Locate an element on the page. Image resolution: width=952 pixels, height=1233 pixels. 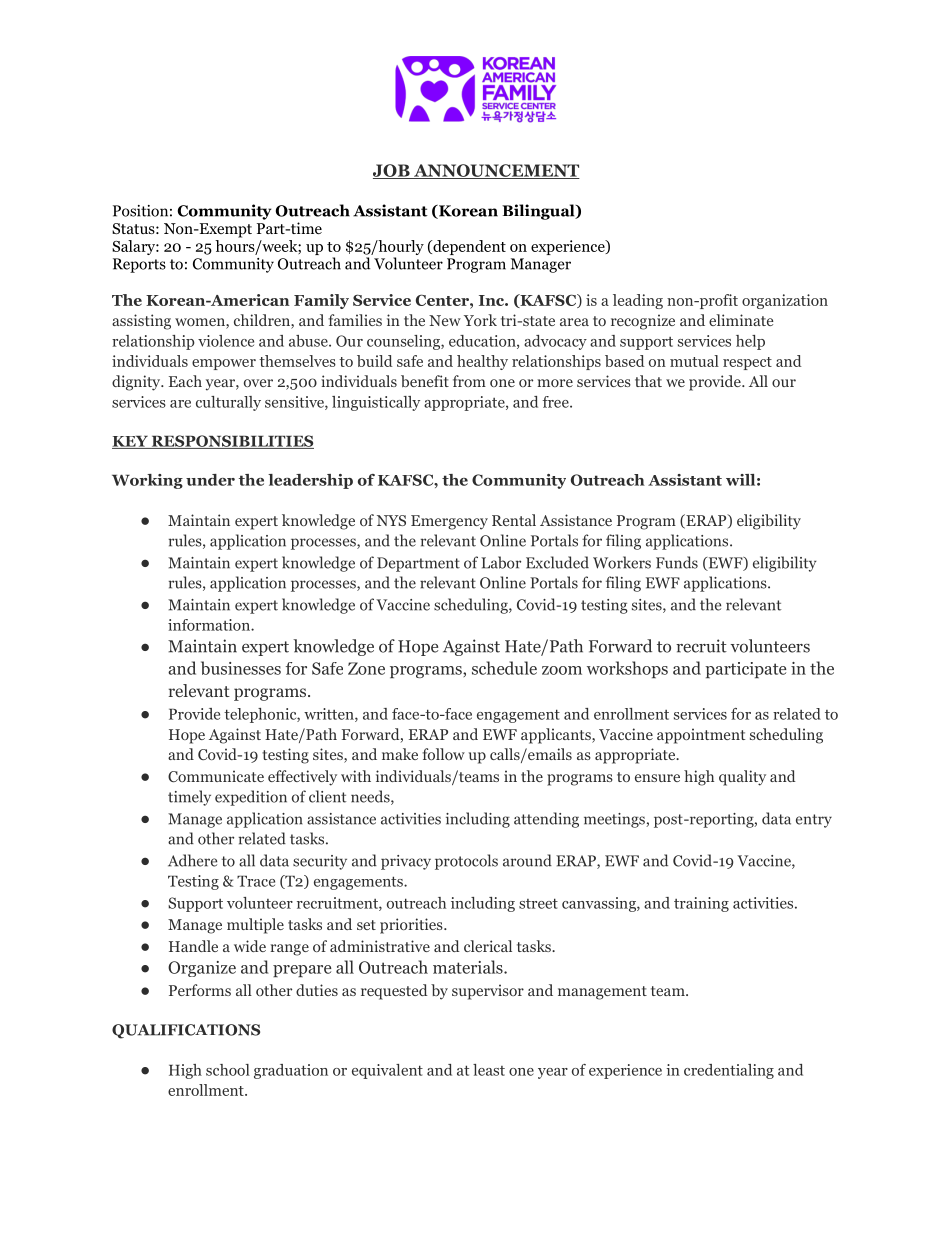
credentialing is located at coordinates (729, 1071).
